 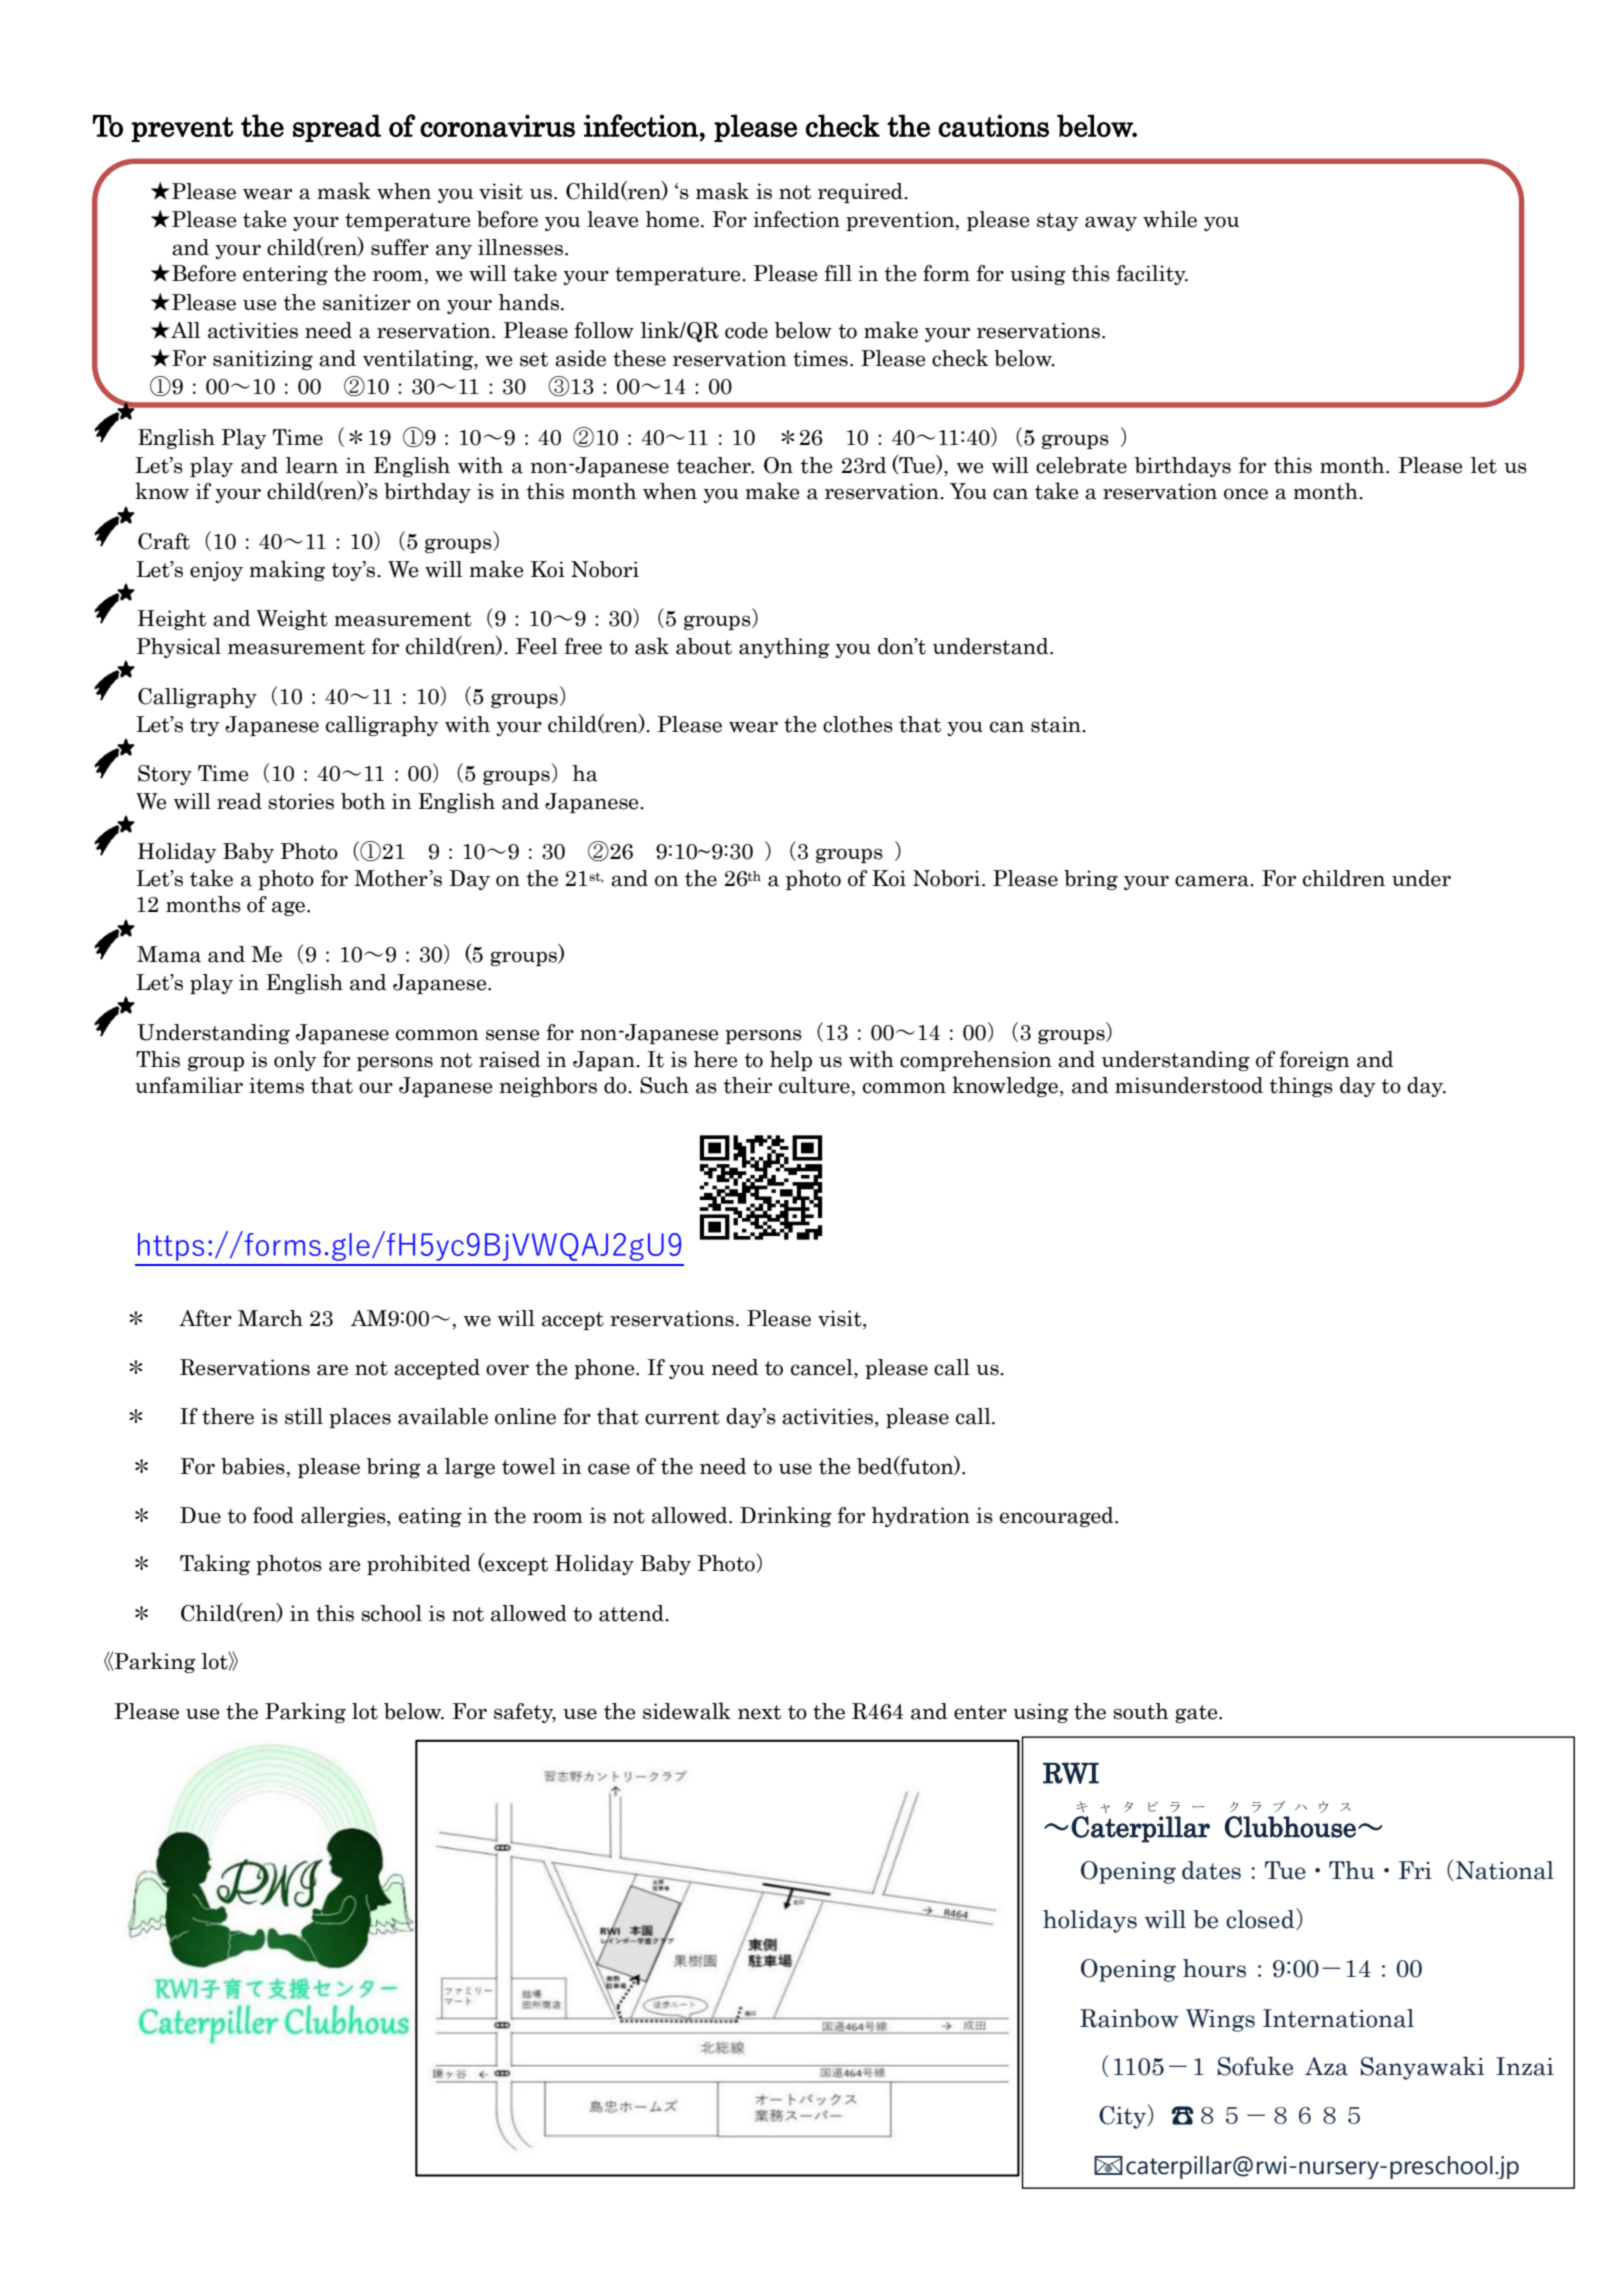 What do you see at coordinates (276, 1085) in the screenshot?
I see `items` at bounding box center [276, 1085].
